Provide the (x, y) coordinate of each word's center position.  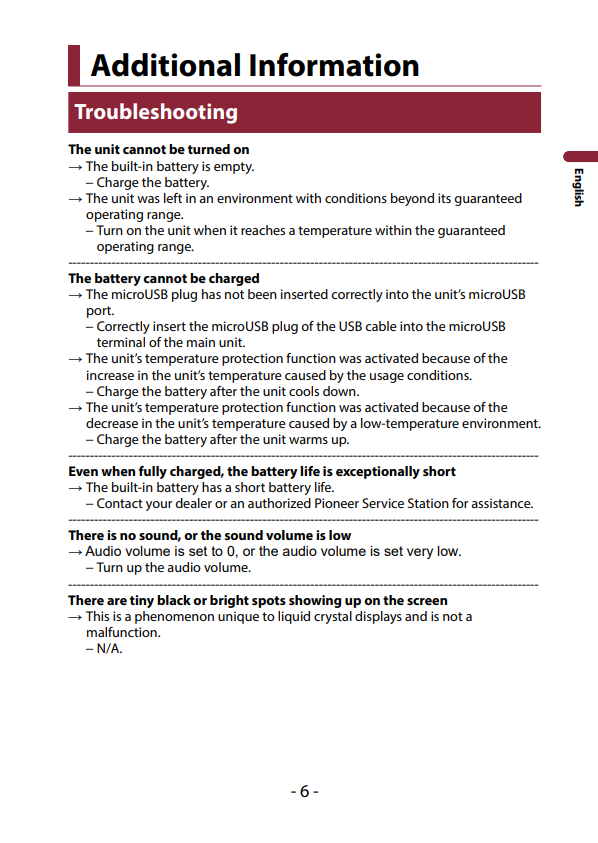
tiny (142, 601)
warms (308, 440)
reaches (263, 230)
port (100, 312)
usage (387, 378)
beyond (412, 199)
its (444, 198)
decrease (112, 423)
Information (334, 65)
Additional (165, 65)
